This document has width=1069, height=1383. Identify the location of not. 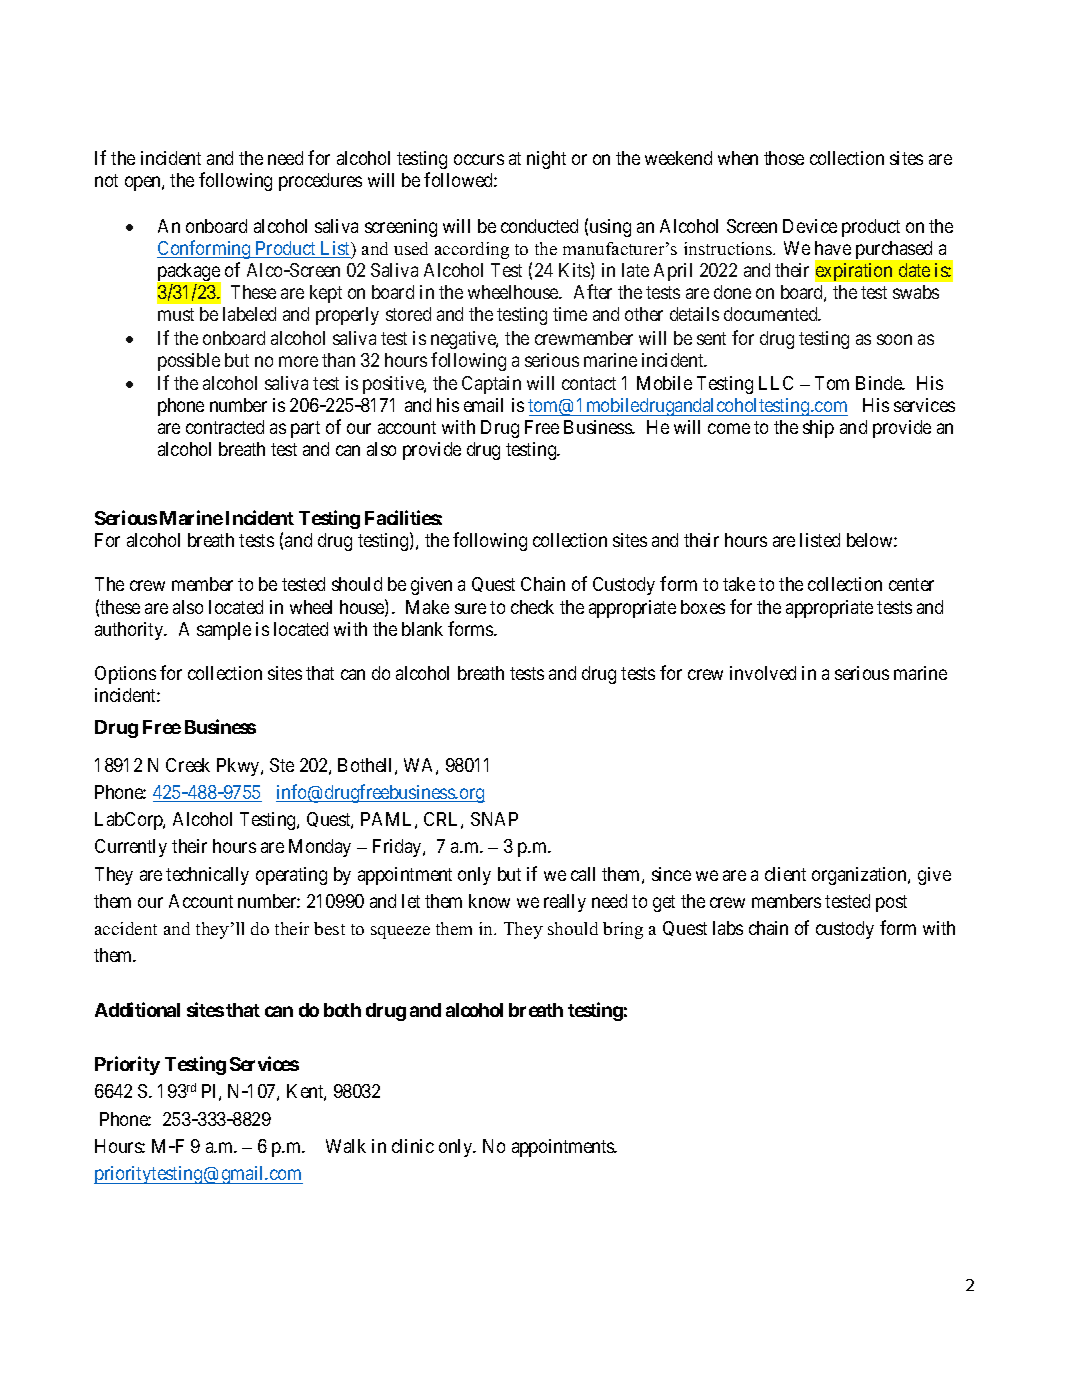
(106, 180).
